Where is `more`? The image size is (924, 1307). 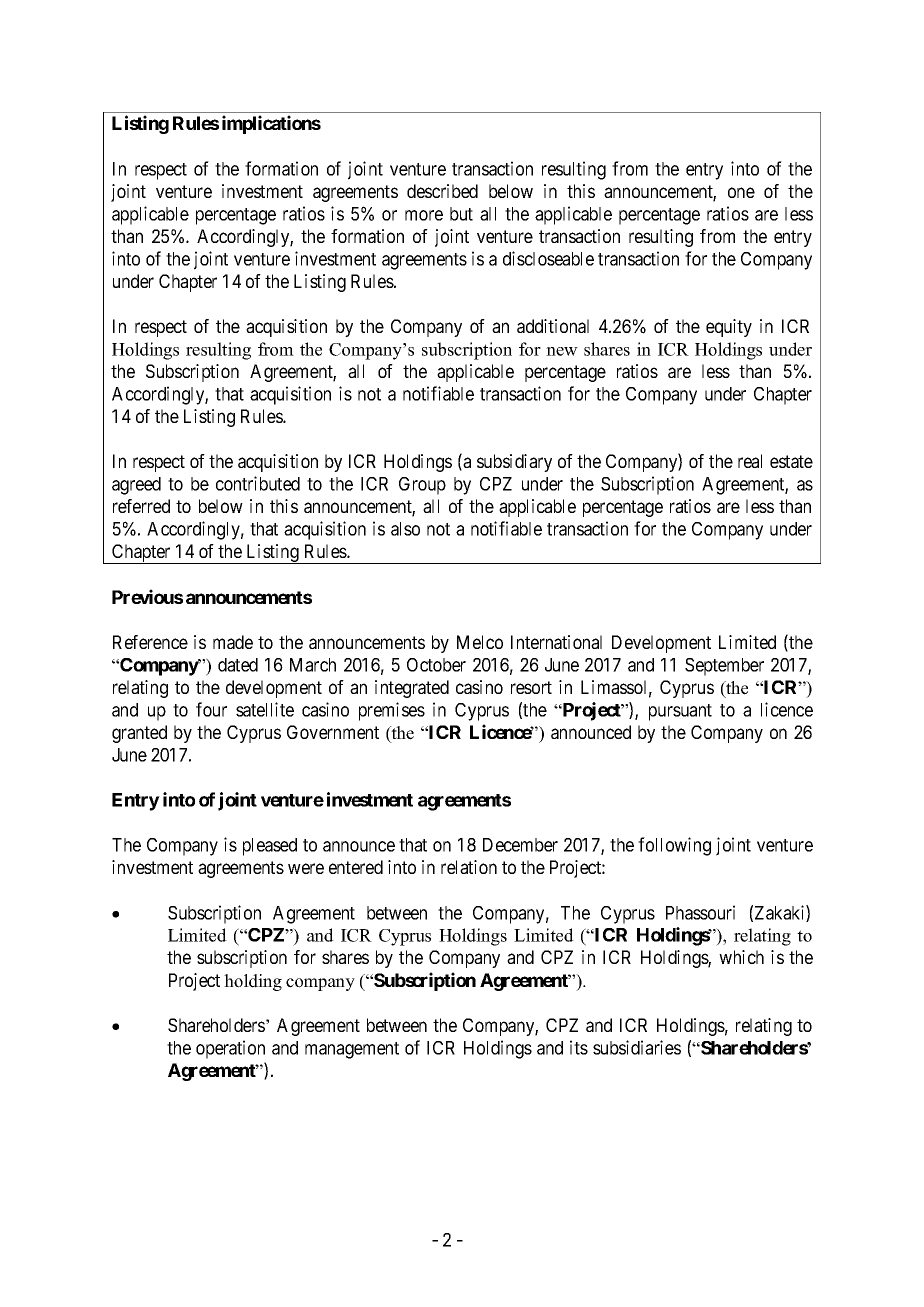 more is located at coordinates (424, 215).
